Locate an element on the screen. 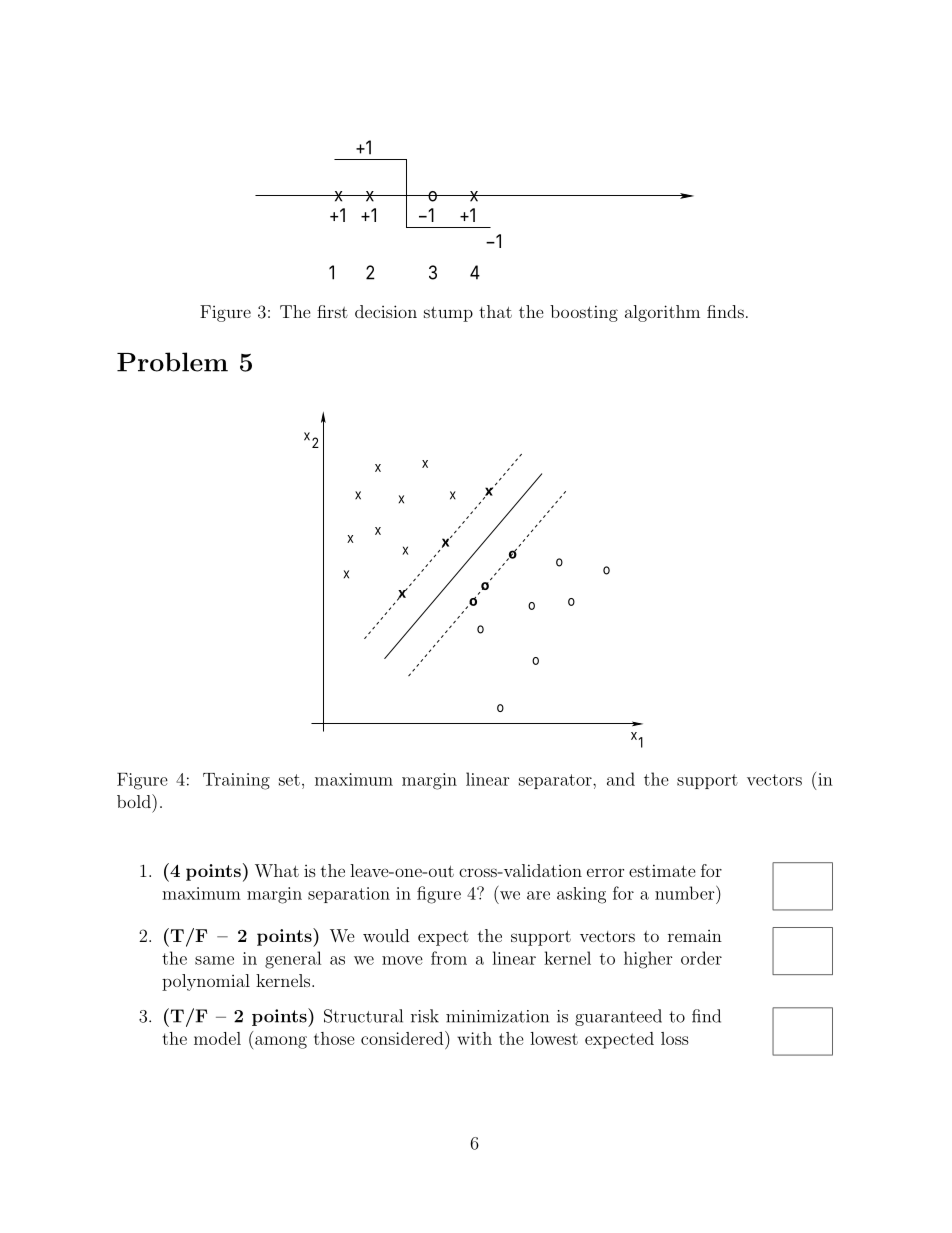 Image resolution: width=952 pixels, height=1233 pixels. boosting is located at coordinates (584, 313).
